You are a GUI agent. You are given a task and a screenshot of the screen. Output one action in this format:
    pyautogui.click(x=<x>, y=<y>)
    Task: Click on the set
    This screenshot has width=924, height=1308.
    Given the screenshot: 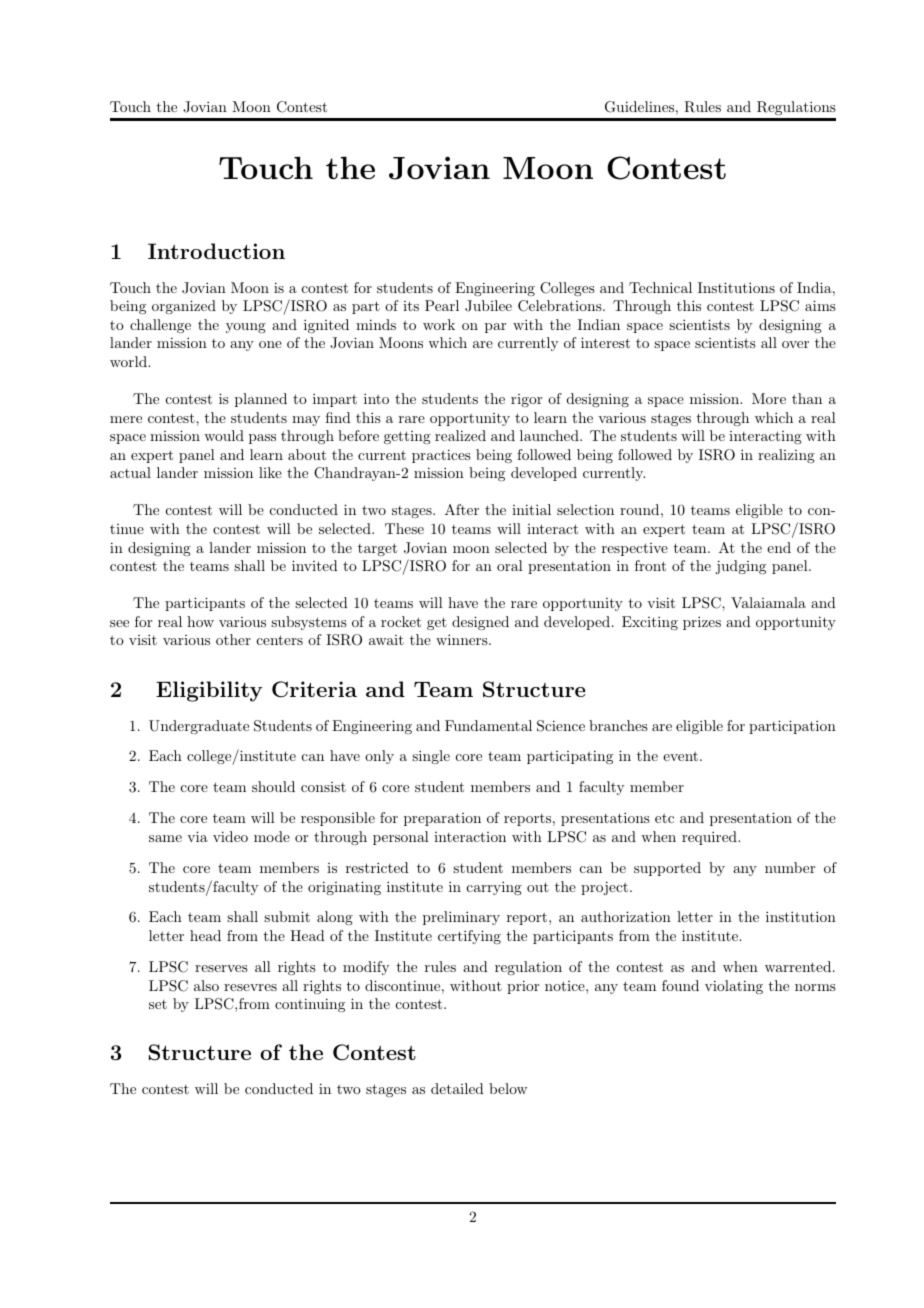 What is the action you would take?
    pyautogui.click(x=158, y=1004)
